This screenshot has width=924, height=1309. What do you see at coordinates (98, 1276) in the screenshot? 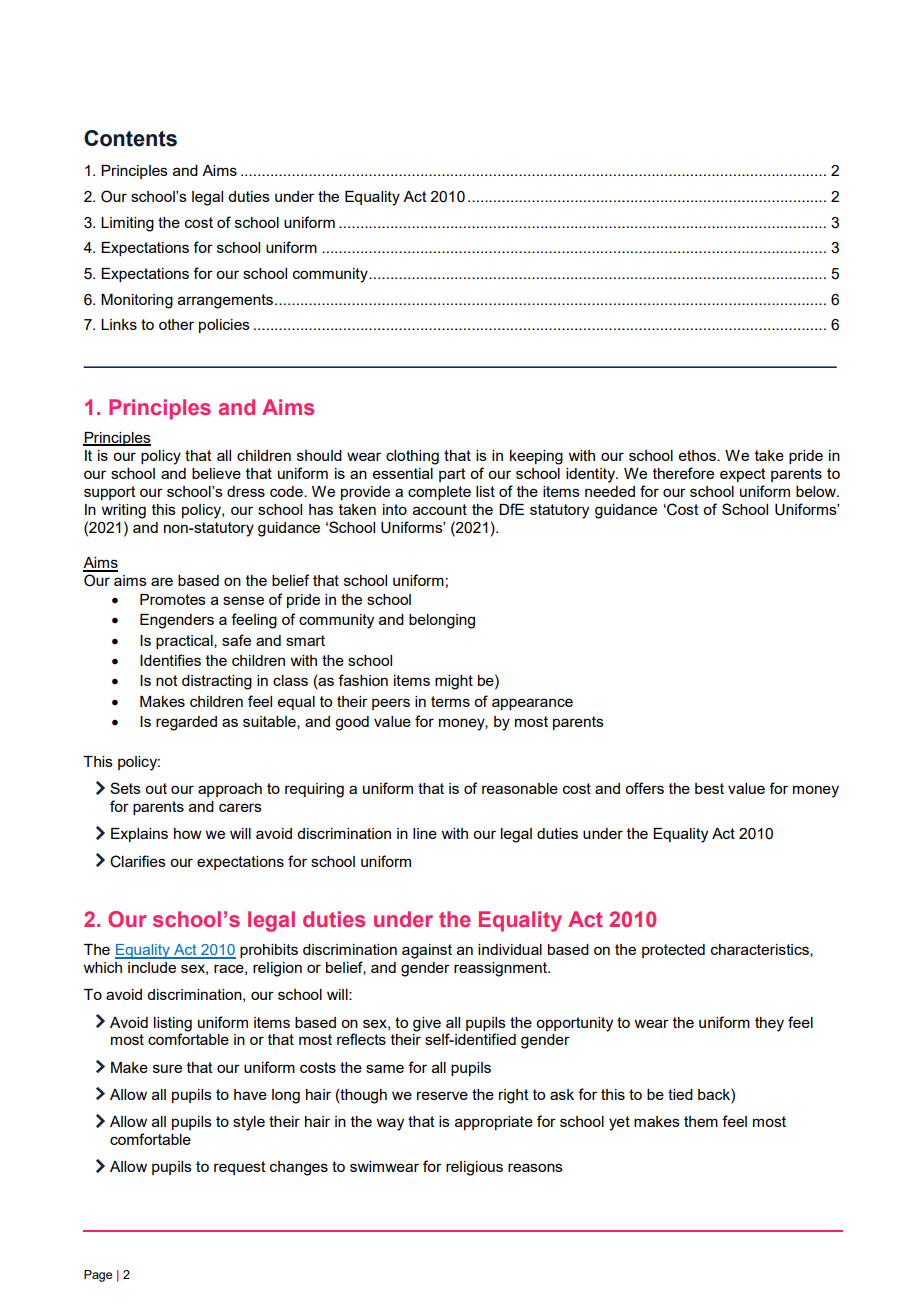
I see `Page` at bounding box center [98, 1276].
